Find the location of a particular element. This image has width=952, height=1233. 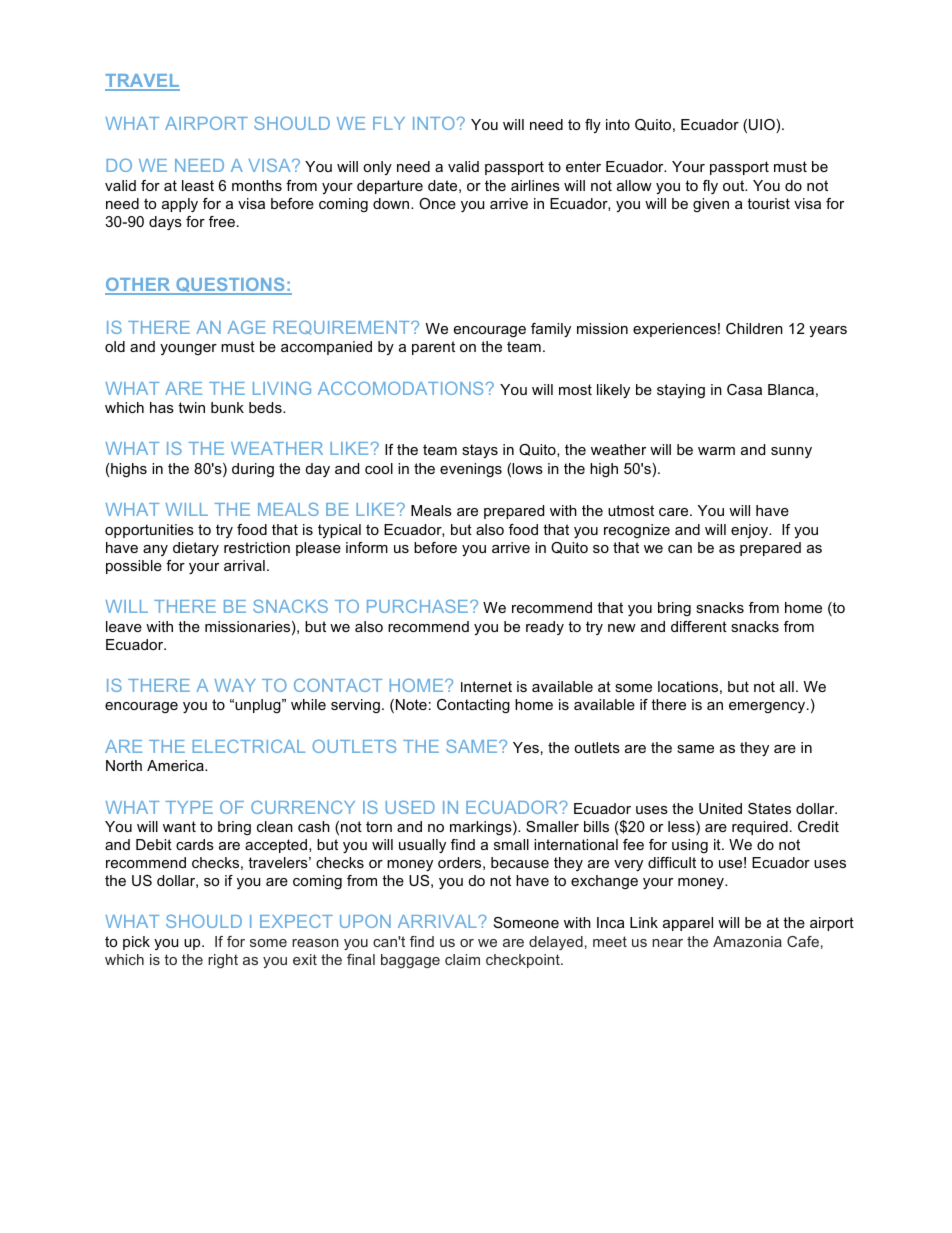

Once is located at coordinates (437, 203).
